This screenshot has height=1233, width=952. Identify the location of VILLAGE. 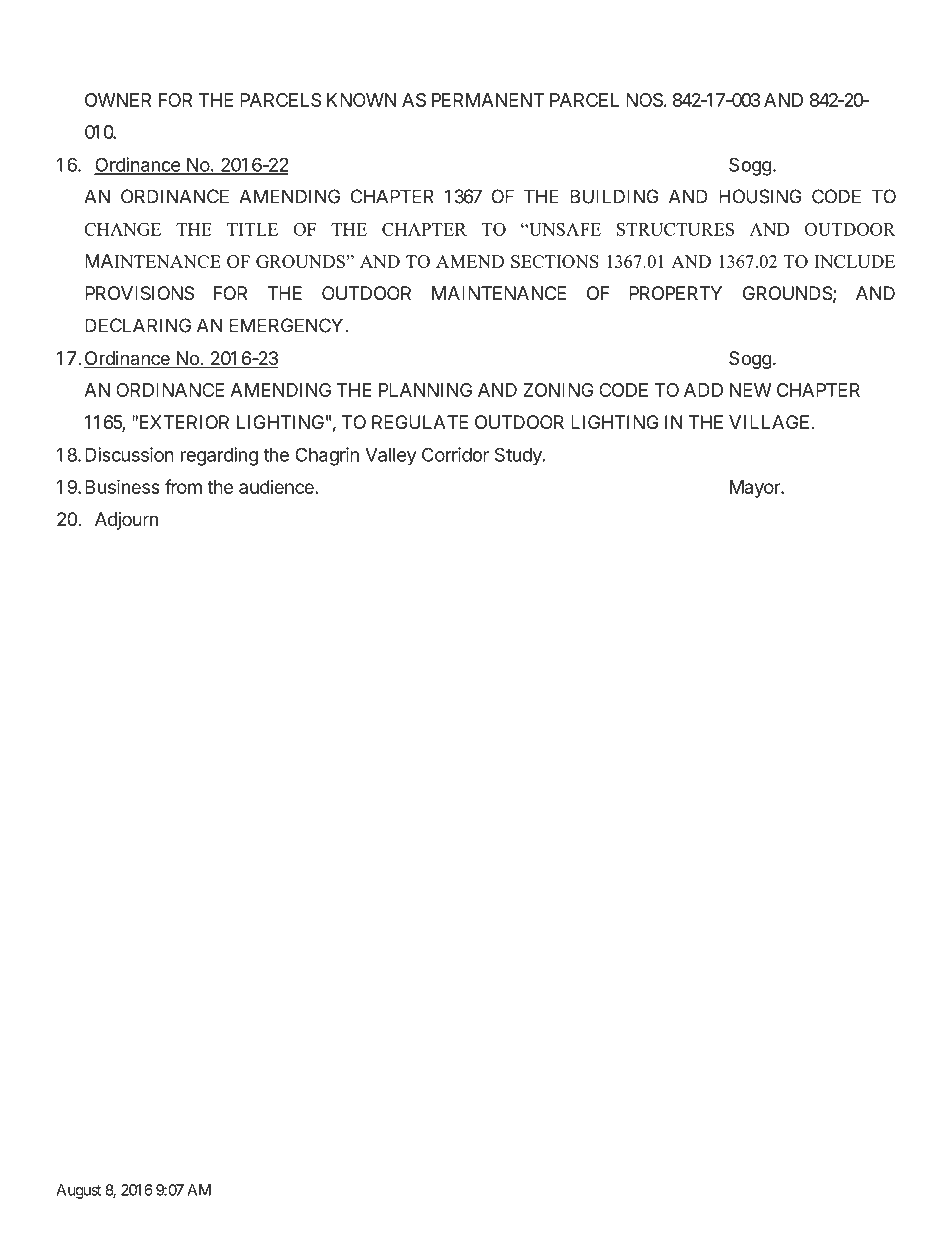
(769, 422).
